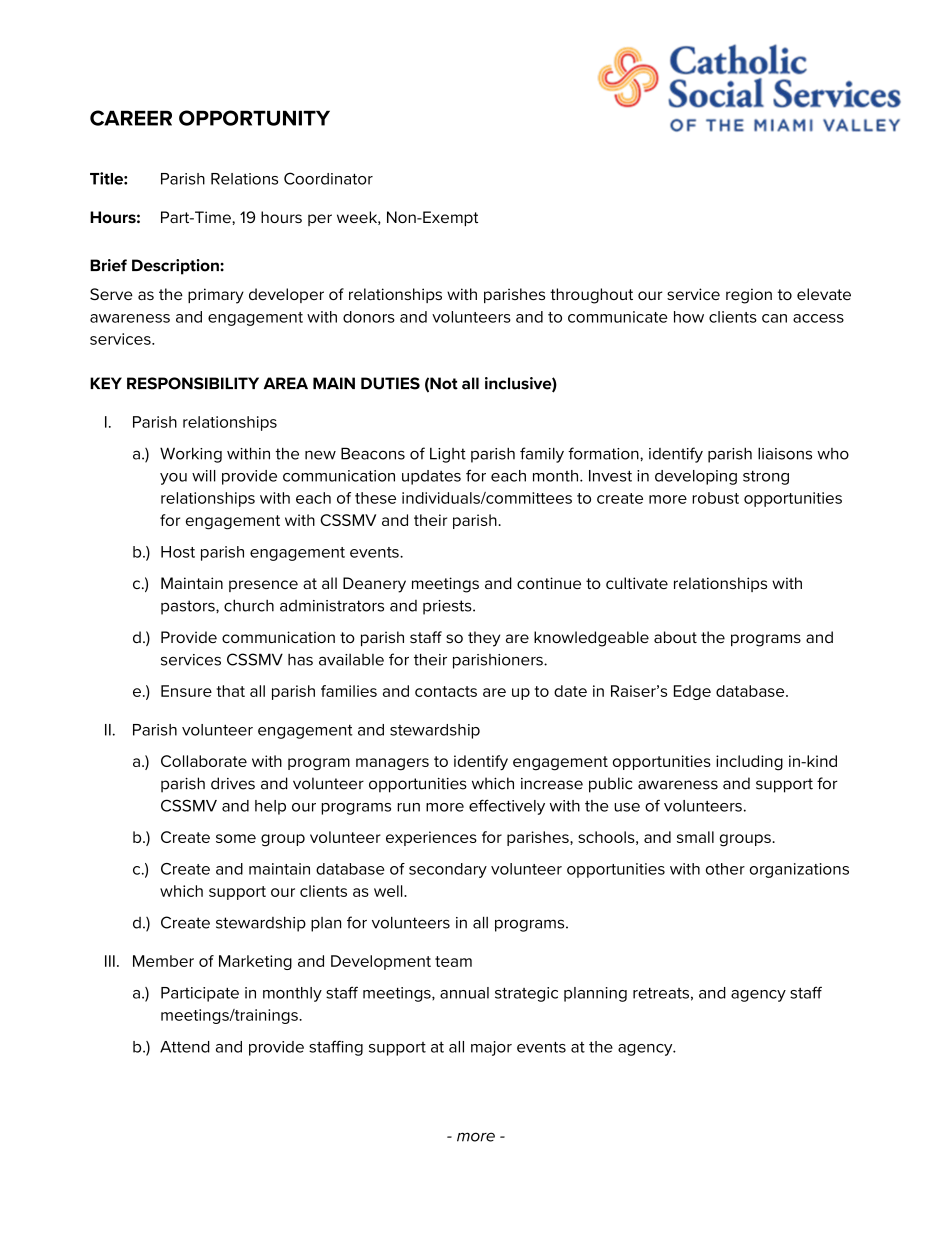  I want to click on Coordinator, so click(328, 178).
